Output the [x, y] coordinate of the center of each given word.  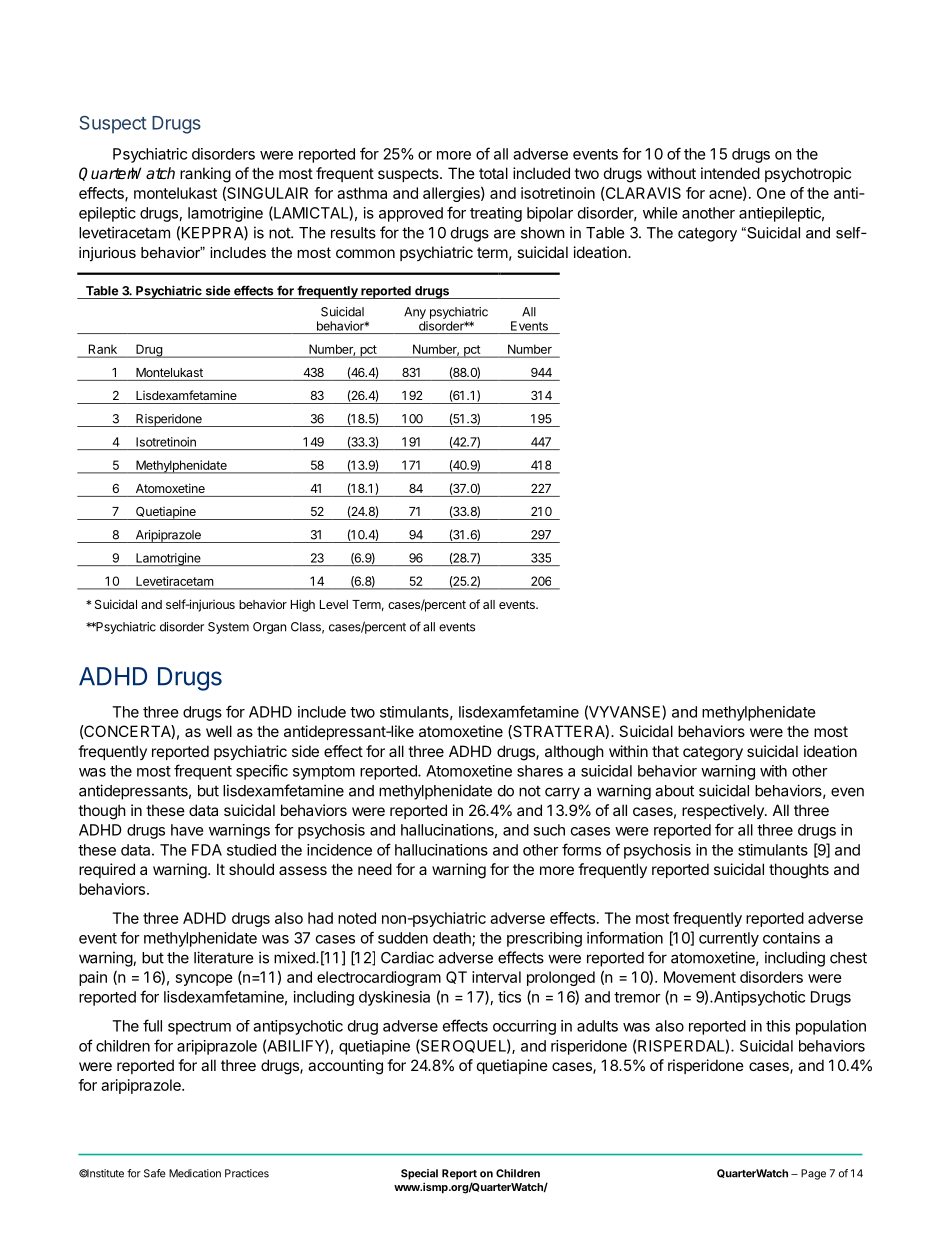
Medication [195, 1173]
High [303, 605]
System [228, 628]
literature [224, 957]
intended [730, 173]
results [353, 233]
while [660, 213]
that [665, 751]
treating [496, 214]
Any [415, 313]
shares [540, 771]
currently [729, 939]
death [453, 939]
